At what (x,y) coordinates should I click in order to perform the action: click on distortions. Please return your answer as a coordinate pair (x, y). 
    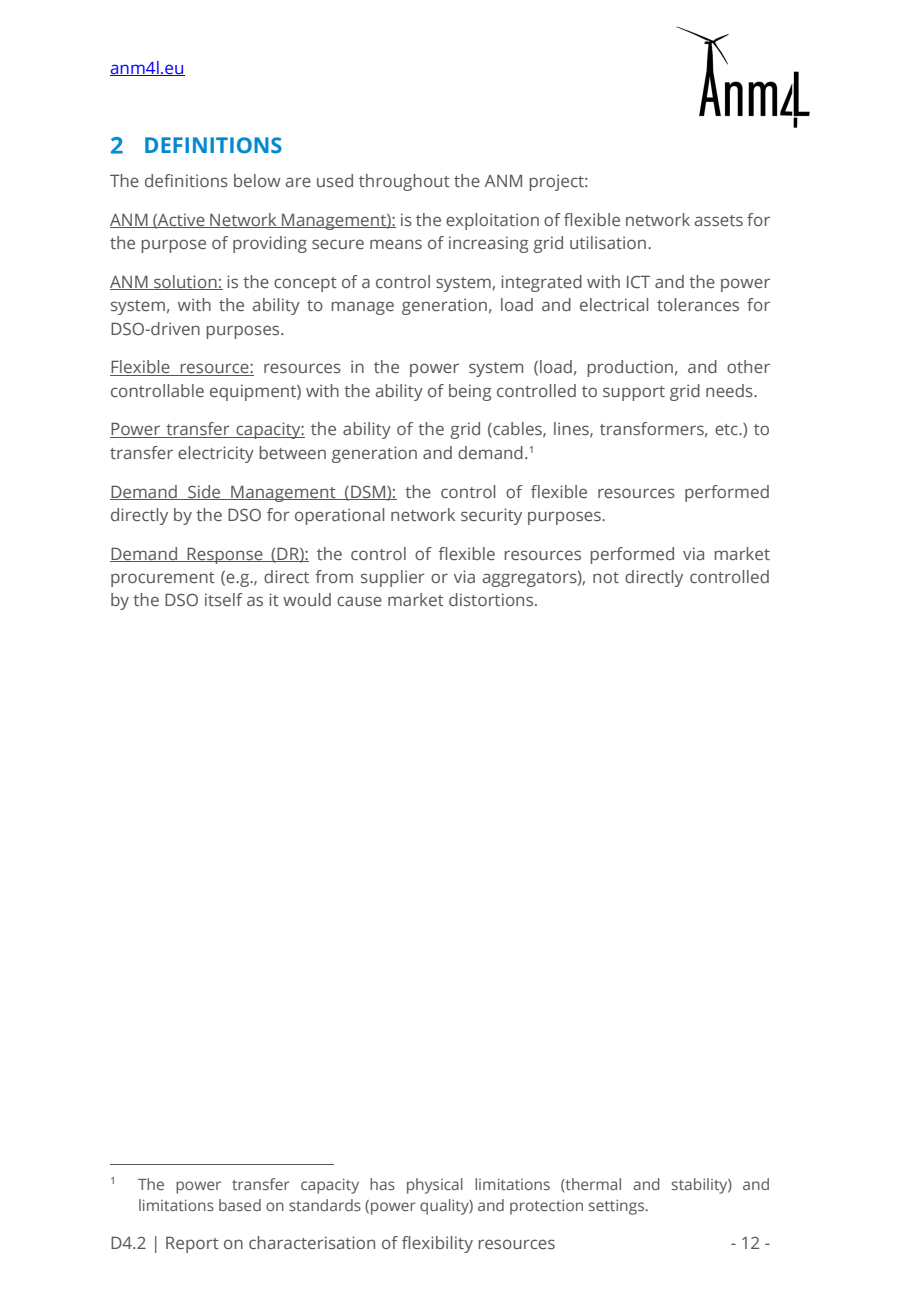
    Looking at the image, I should click on (492, 599).
